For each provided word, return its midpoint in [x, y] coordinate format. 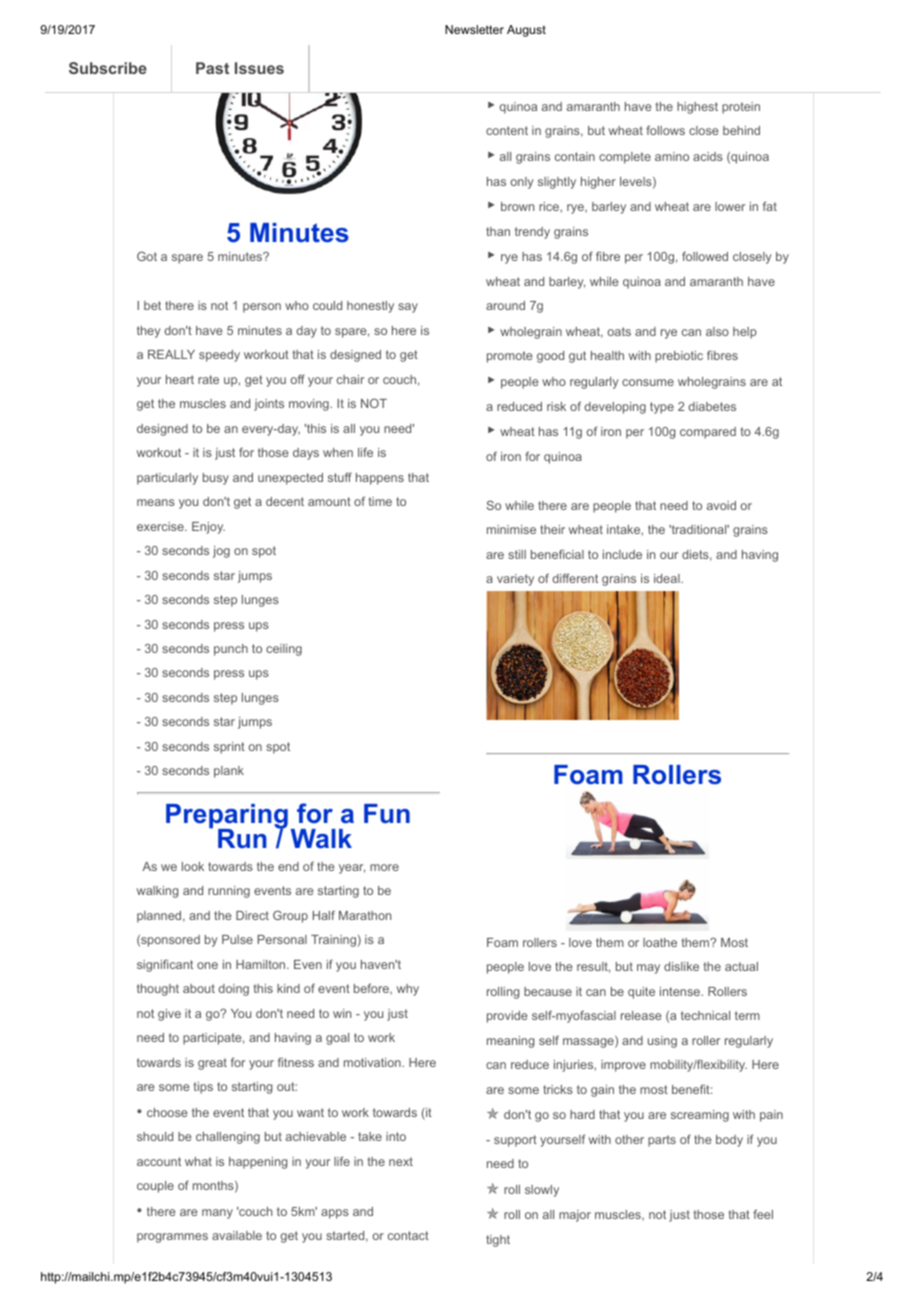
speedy [219, 356]
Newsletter [474, 29]
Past [212, 68]
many [217, 1214]
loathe [660, 942]
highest [697, 108]
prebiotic [679, 357]
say [408, 308]
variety [515, 580]
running [229, 892]
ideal [668, 578]
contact [408, 1235]
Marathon [365, 915]
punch [231, 650]
